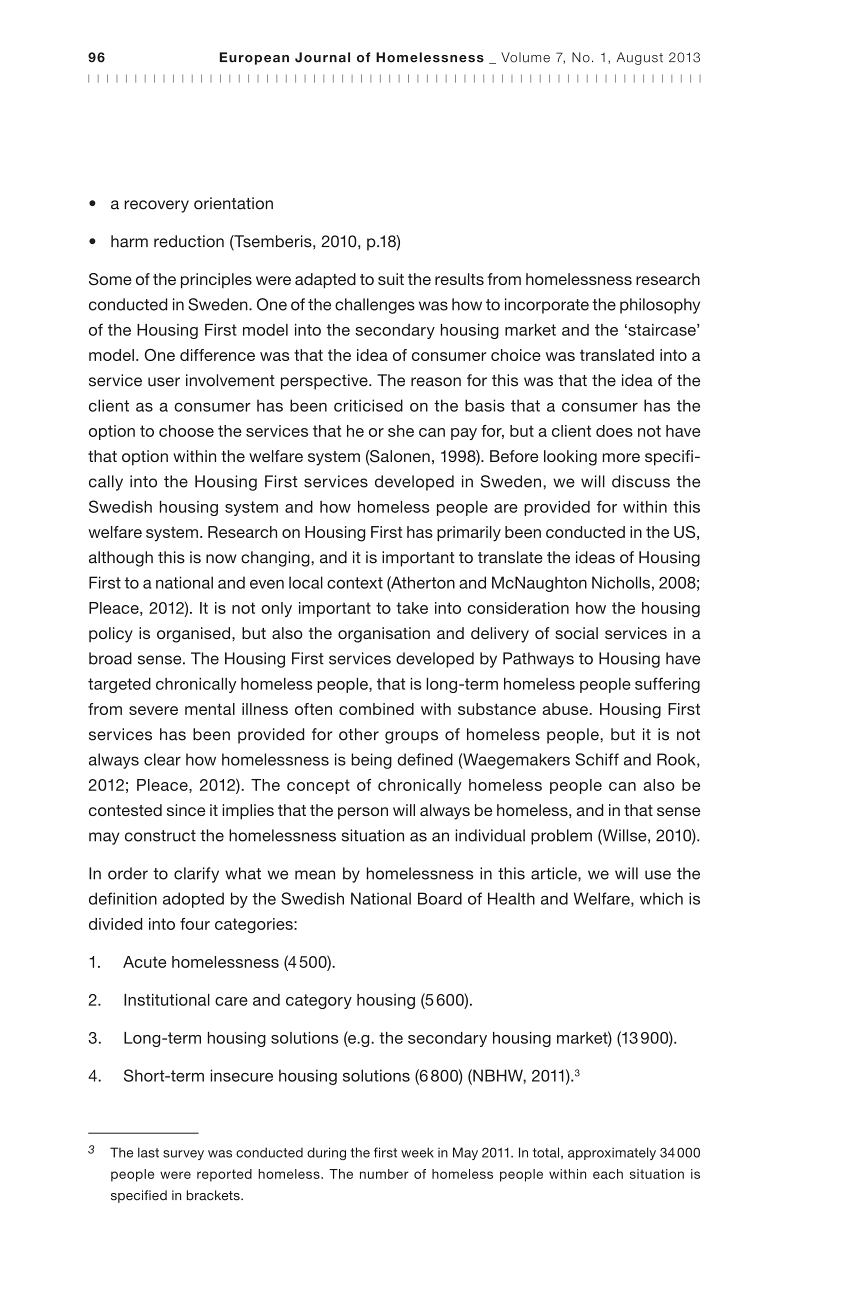  What do you see at coordinates (254, 58) in the image?
I see `European` at bounding box center [254, 58].
